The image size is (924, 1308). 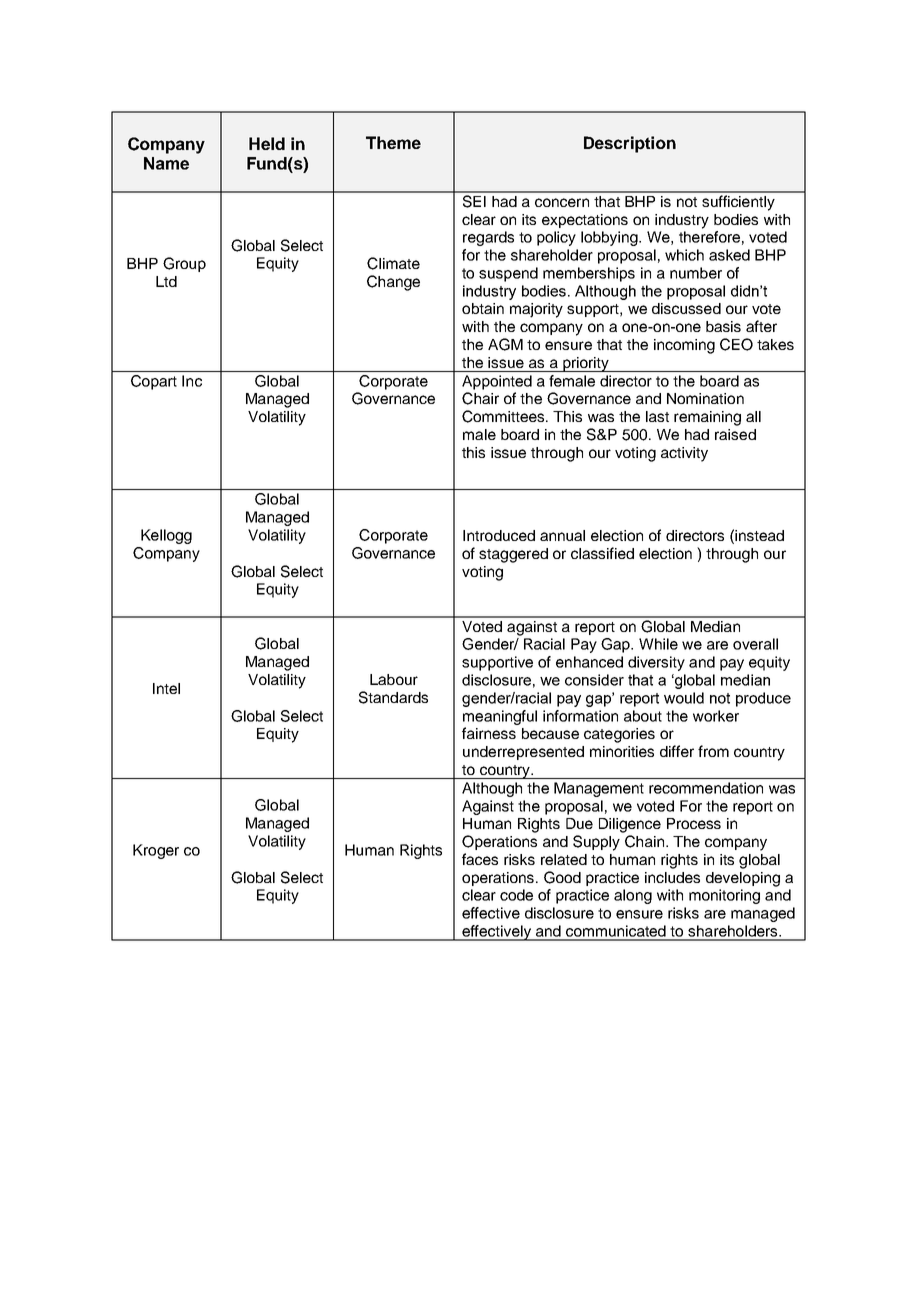 What do you see at coordinates (156, 851) in the screenshot?
I see `Kroger` at bounding box center [156, 851].
